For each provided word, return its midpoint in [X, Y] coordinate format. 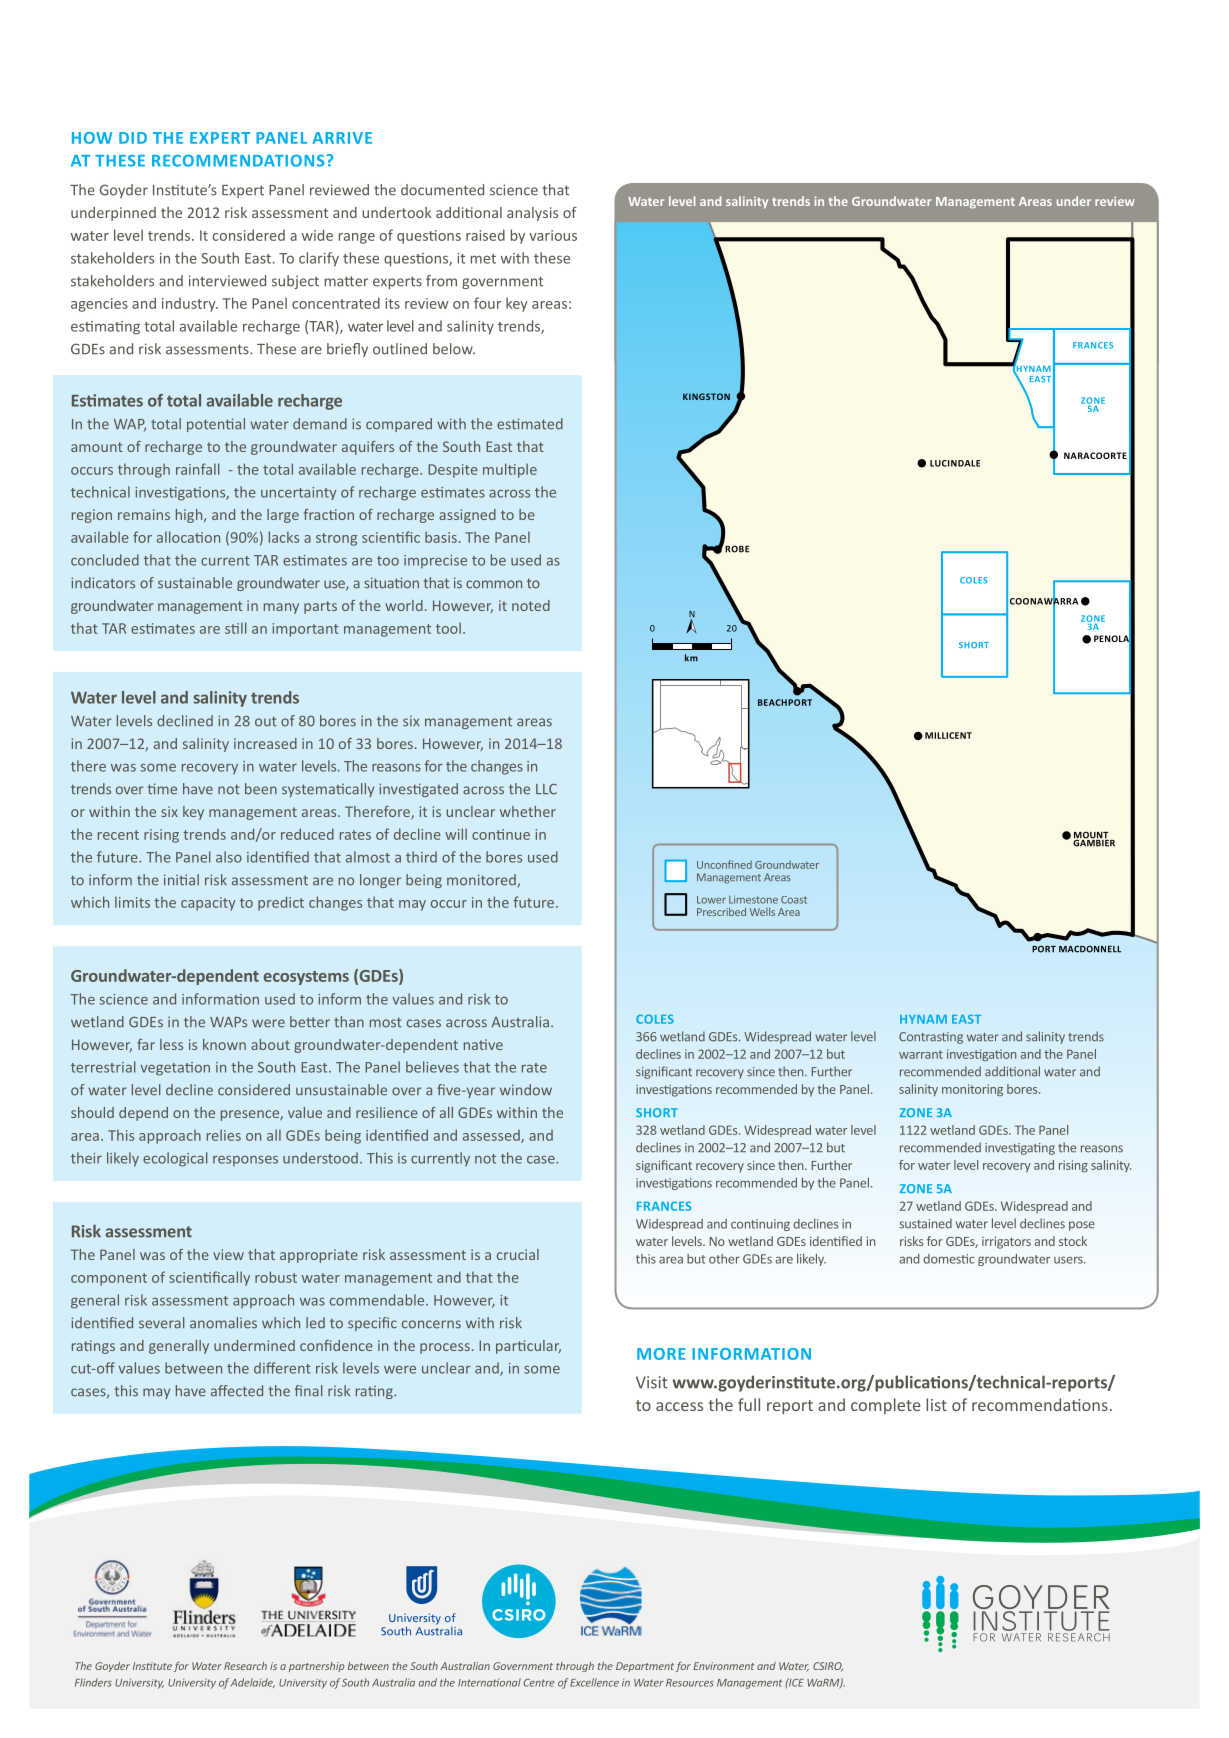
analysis [532, 214]
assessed [492, 1136]
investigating [1020, 1149]
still [235, 628]
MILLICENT [948, 735]
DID [133, 138]
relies [224, 1135]
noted [531, 605]
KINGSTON [706, 396]
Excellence [594, 1682]
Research [245, 1666]
